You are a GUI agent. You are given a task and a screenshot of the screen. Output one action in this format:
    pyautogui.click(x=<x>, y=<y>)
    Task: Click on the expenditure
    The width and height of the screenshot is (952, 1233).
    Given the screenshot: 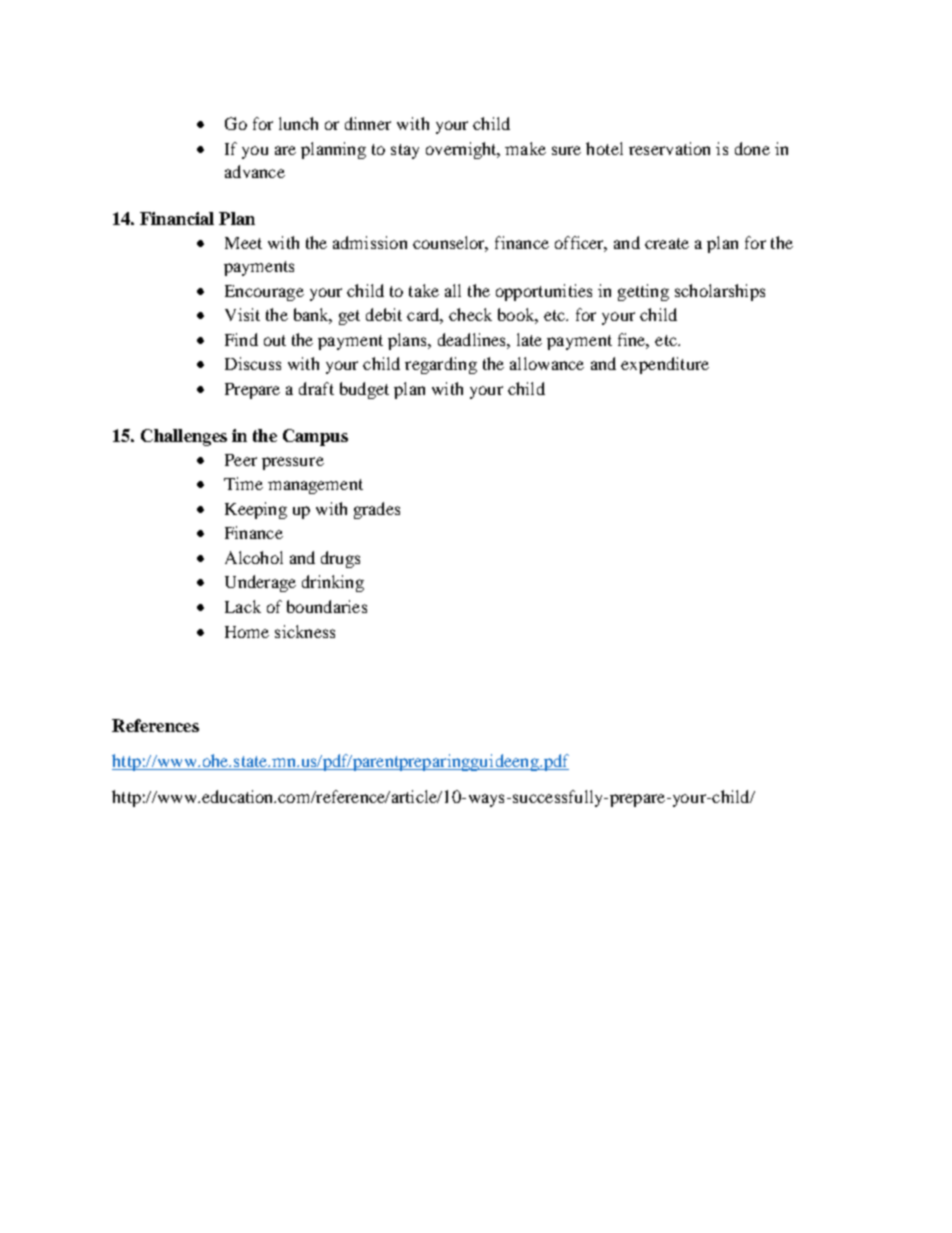 What is the action you would take?
    pyautogui.click(x=665, y=365)
